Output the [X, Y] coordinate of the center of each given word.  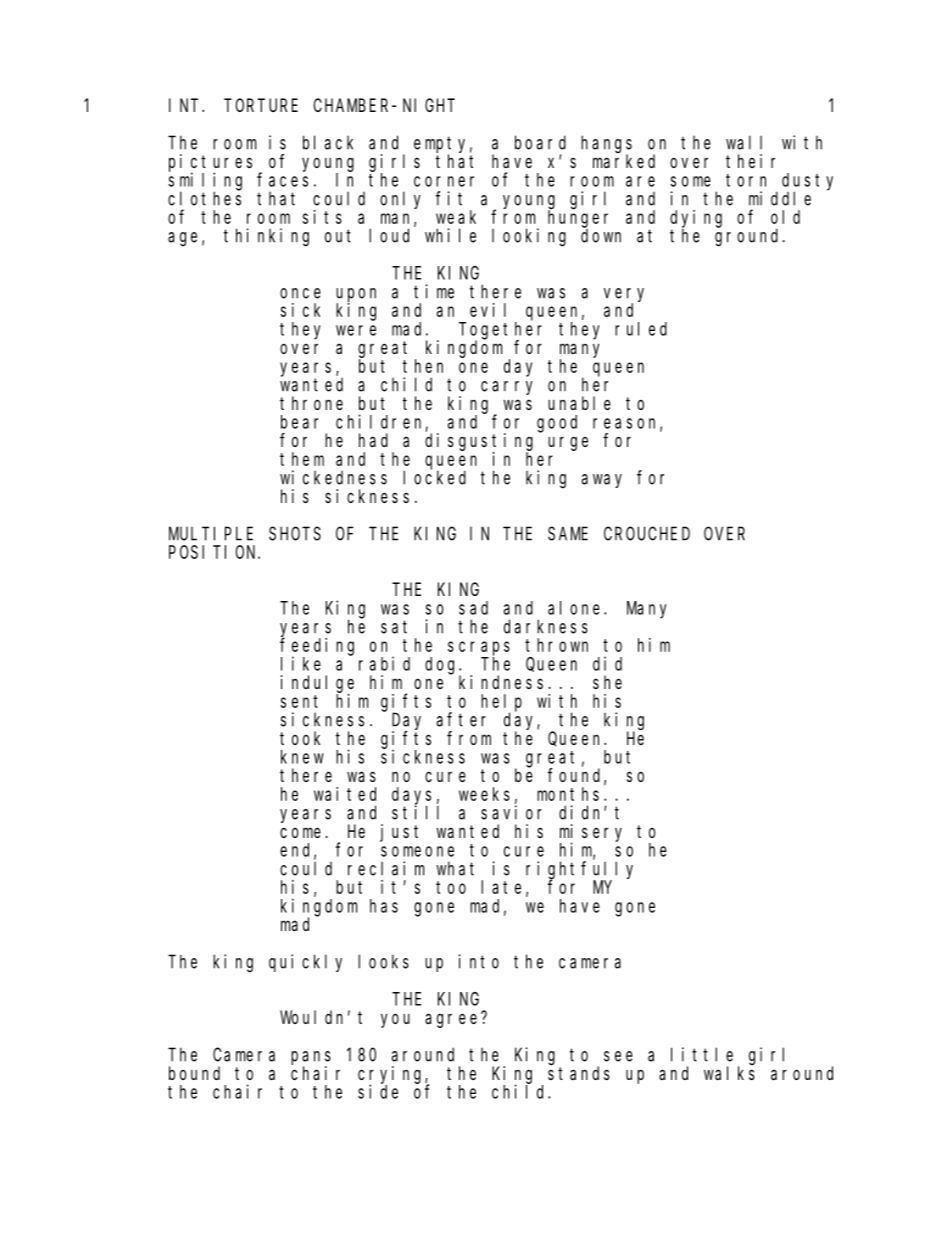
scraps [479, 648]
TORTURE [261, 105]
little [702, 1054]
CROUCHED [647, 534]
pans [311, 1059]
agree [453, 1020]
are [640, 181]
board [540, 142]
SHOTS [295, 534]
